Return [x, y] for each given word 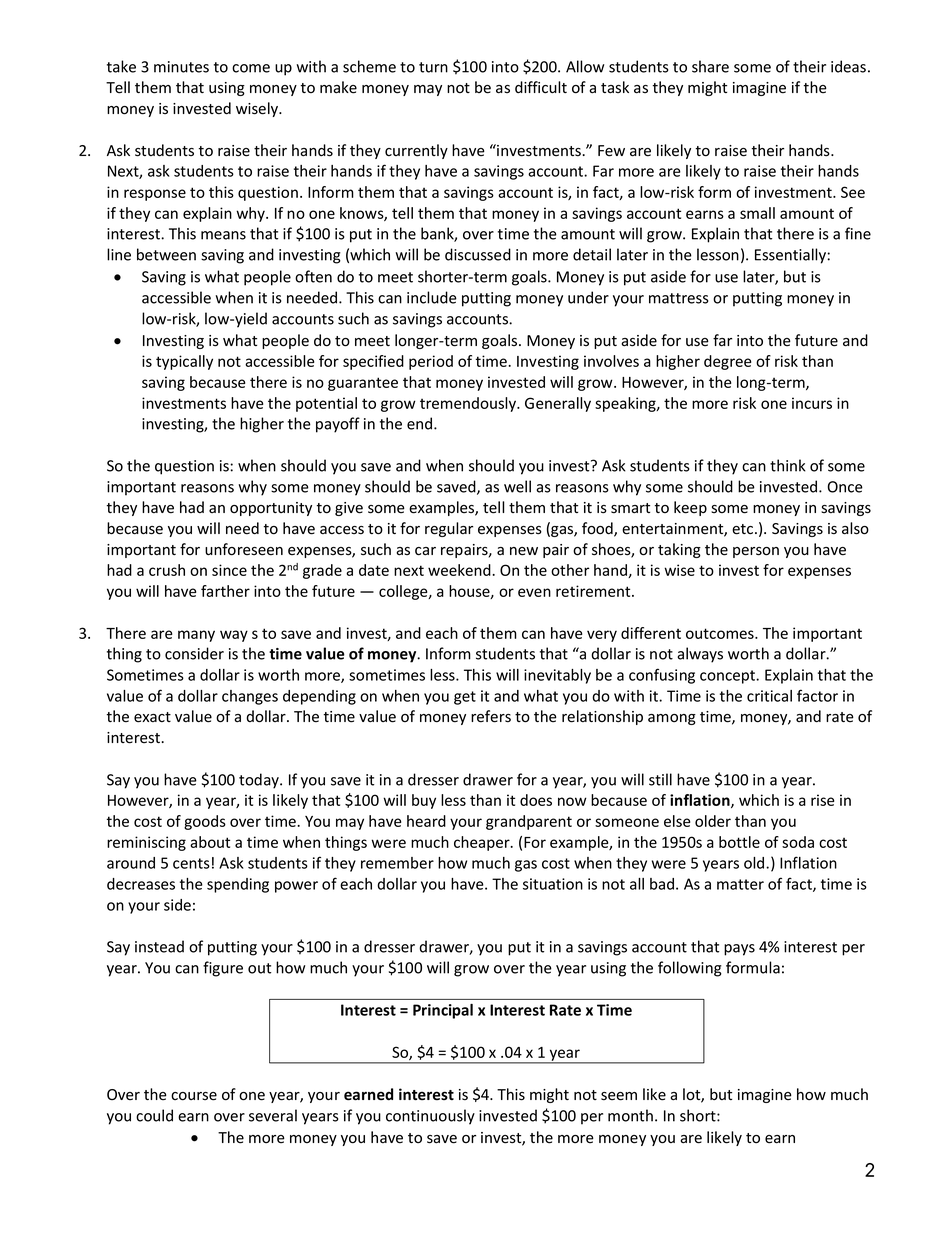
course [194, 1096]
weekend [460, 570]
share [710, 66]
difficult [541, 87]
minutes [181, 67]
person [756, 552]
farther [225, 591]
